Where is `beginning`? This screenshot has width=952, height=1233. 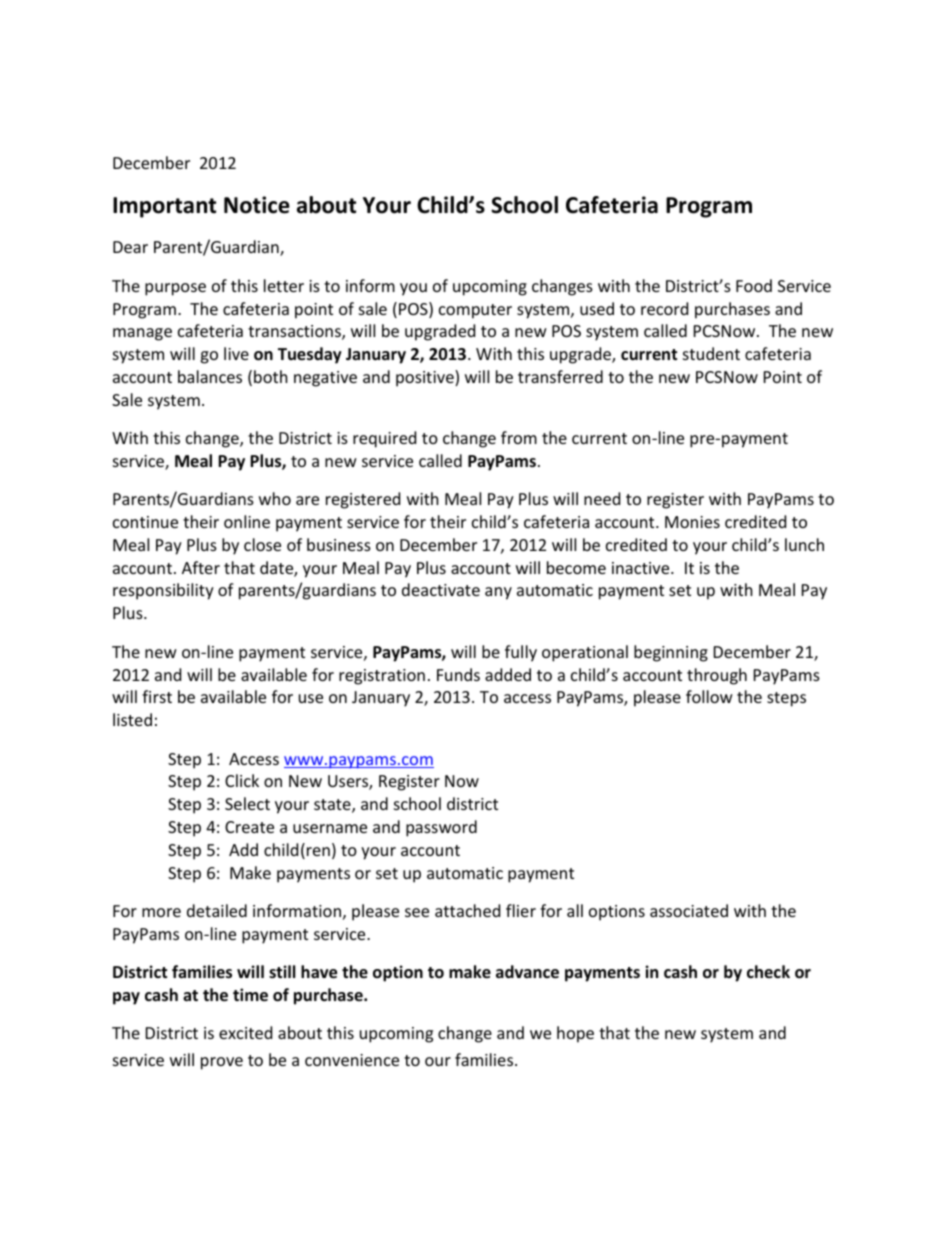
beginning is located at coordinates (671, 653).
